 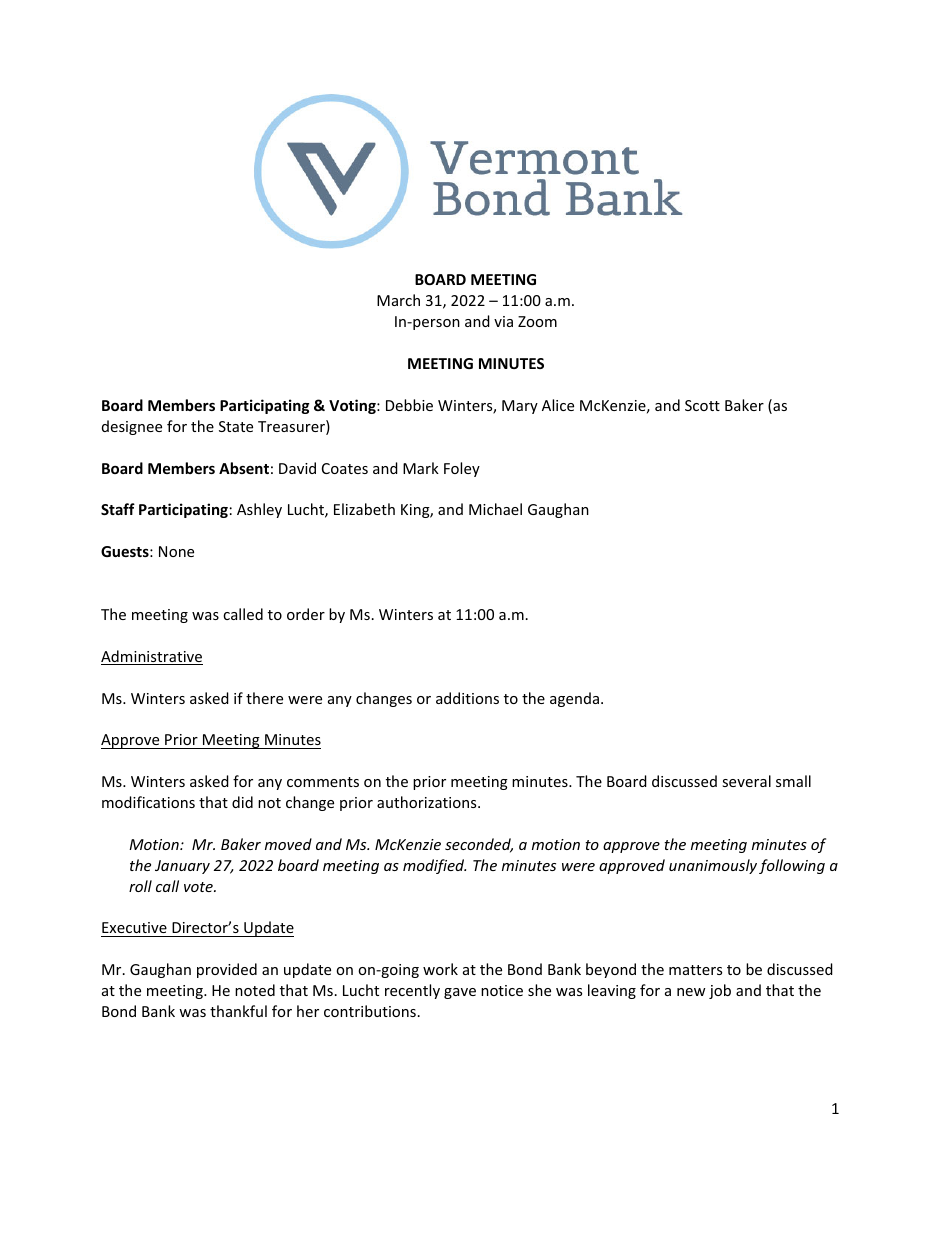 What do you see at coordinates (242, 802) in the document?
I see `did` at bounding box center [242, 802].
